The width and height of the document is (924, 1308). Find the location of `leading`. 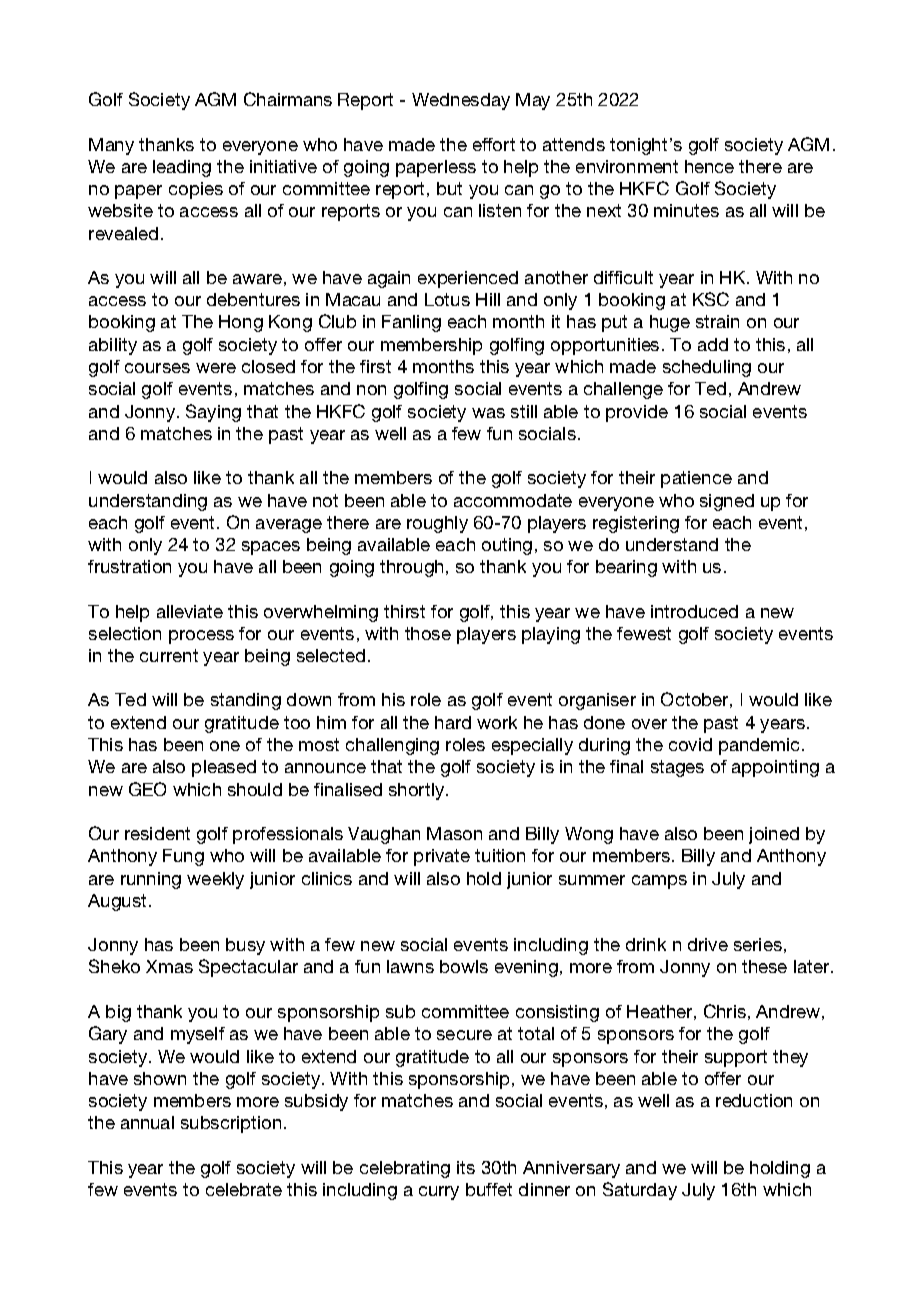

leading is located at coordinates (182, 168).
